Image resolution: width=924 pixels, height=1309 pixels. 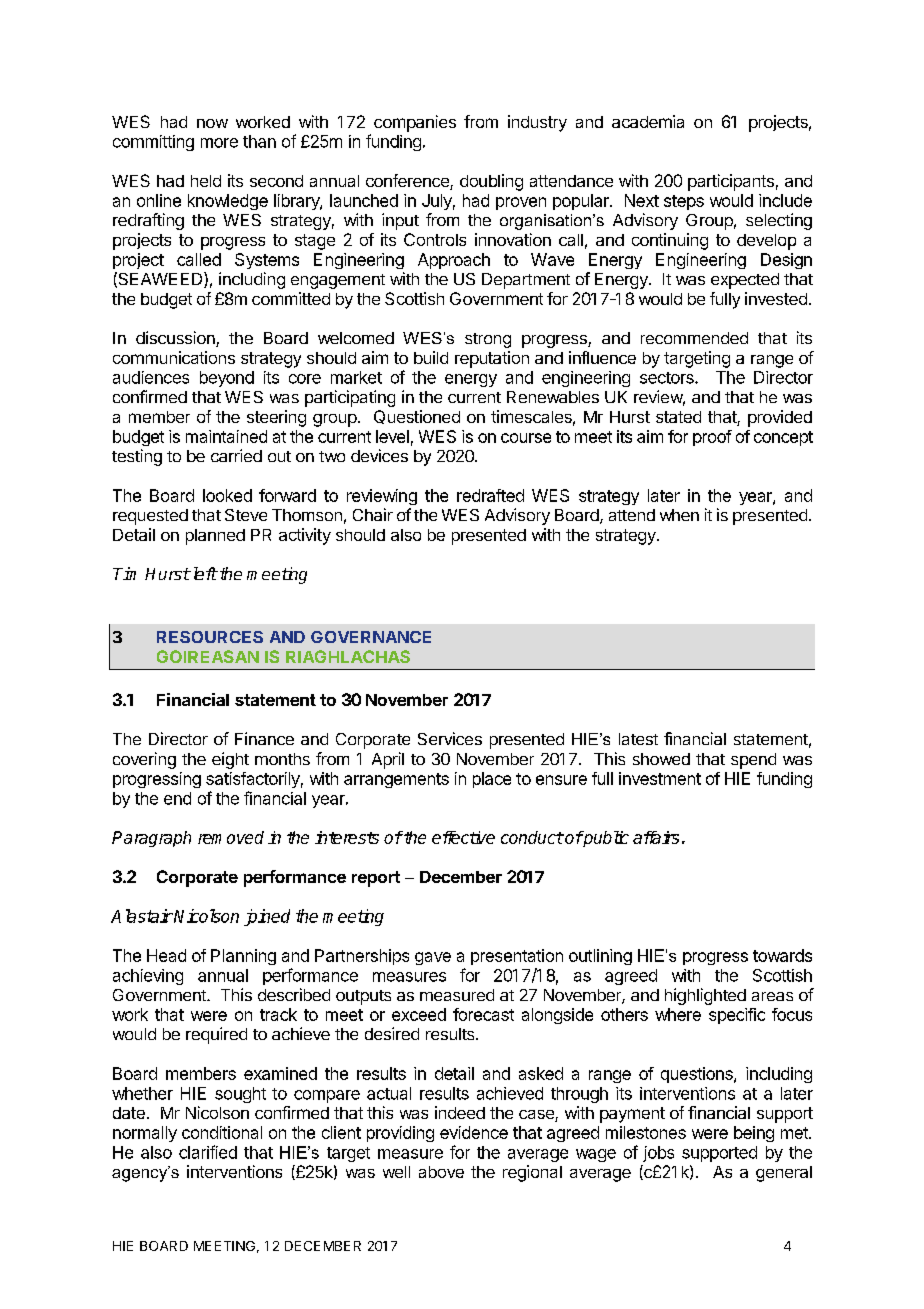 I want to click on highlighted, so click(x=705, y=996).
